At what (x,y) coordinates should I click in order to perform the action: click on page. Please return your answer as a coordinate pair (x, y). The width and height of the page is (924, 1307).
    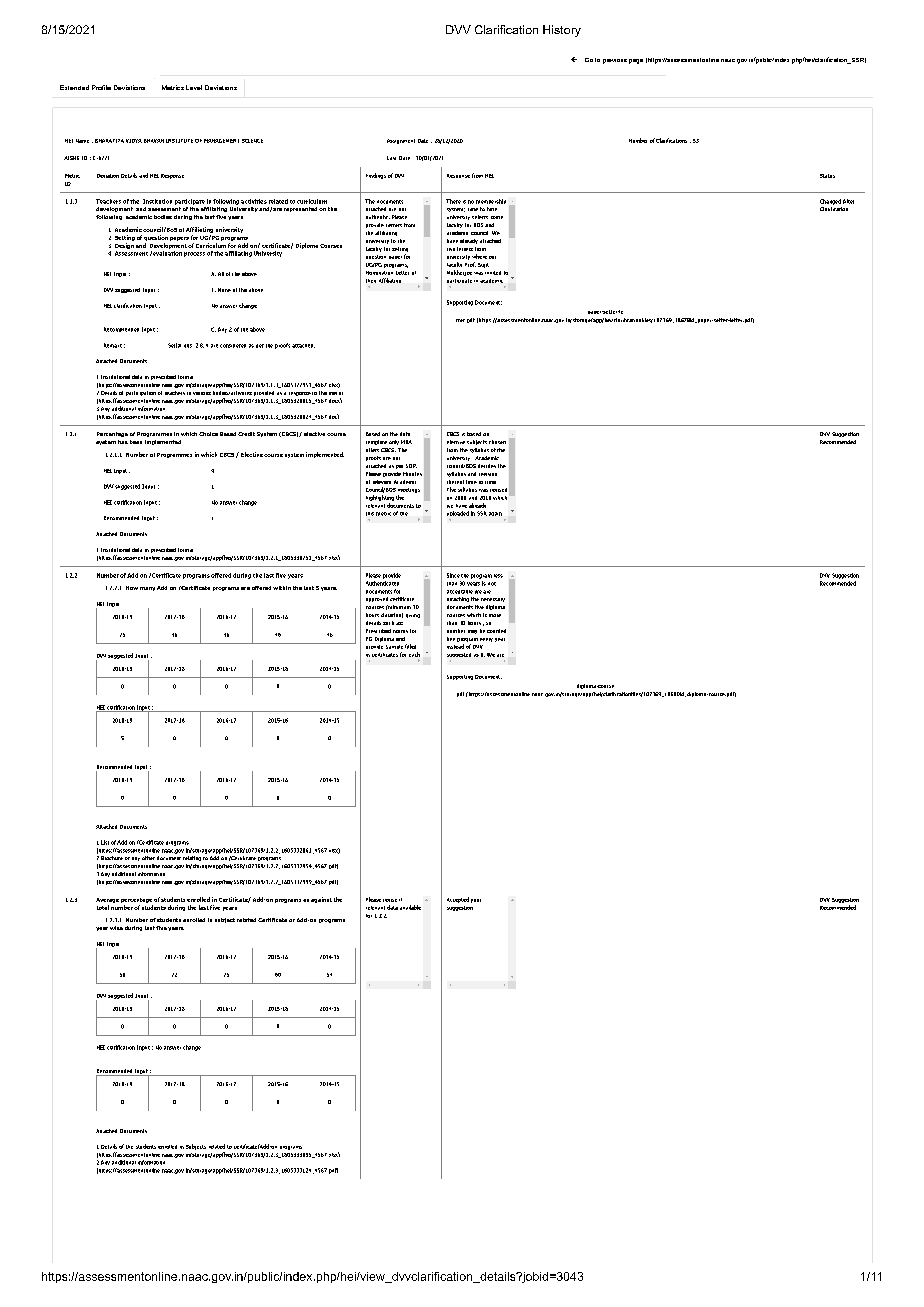
    Looking at the image, I should click on (636, 61).
